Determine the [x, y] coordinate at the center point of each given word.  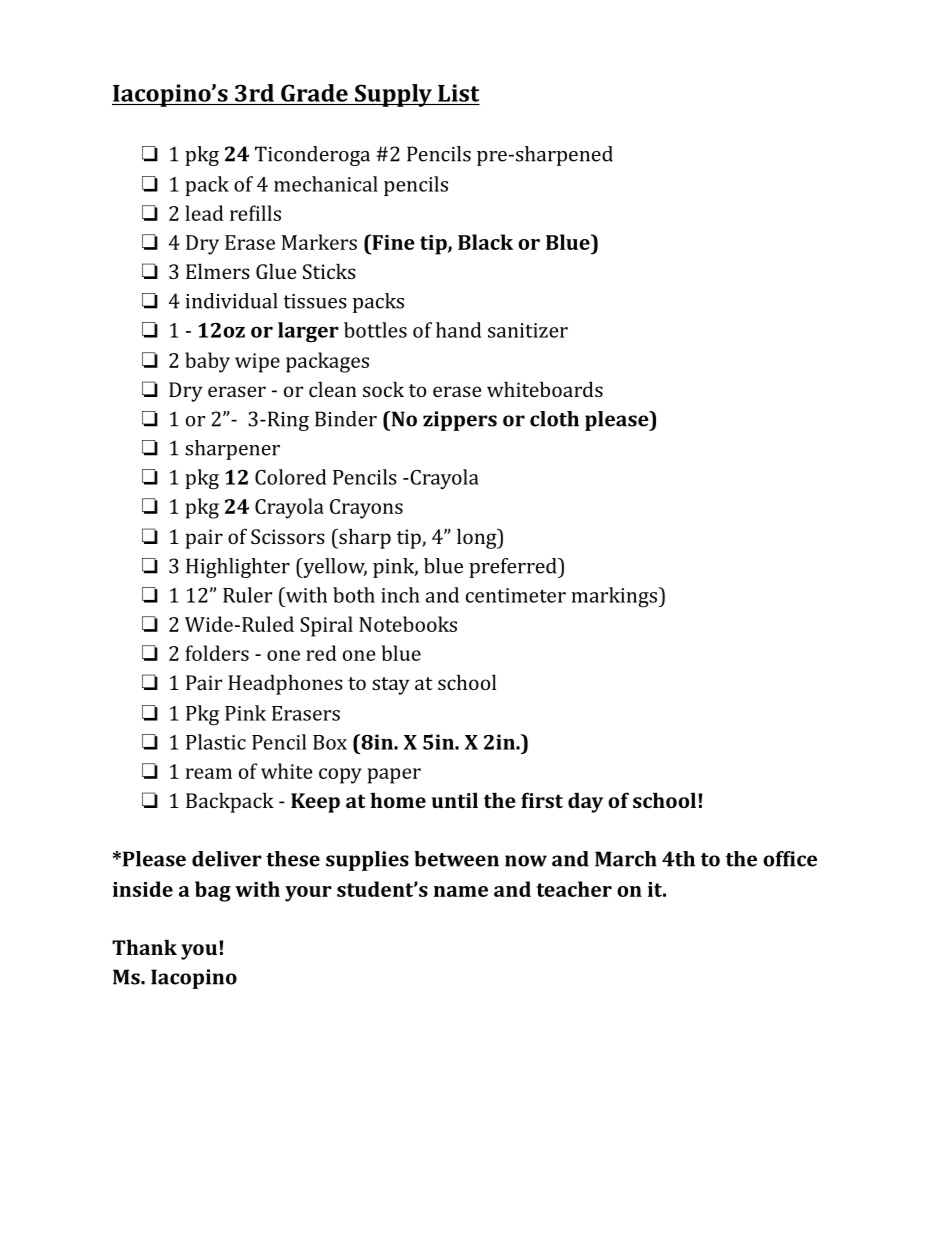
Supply [393, 95]
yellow [334, 568]
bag [213, 891]
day [585, 802]
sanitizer [528, 330]
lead [204, 213]
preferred [514, 568]
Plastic [216, 742]
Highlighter [238, 568]
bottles [375, 330]
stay [391, 686]
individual [231, 301]
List [458, 93]
